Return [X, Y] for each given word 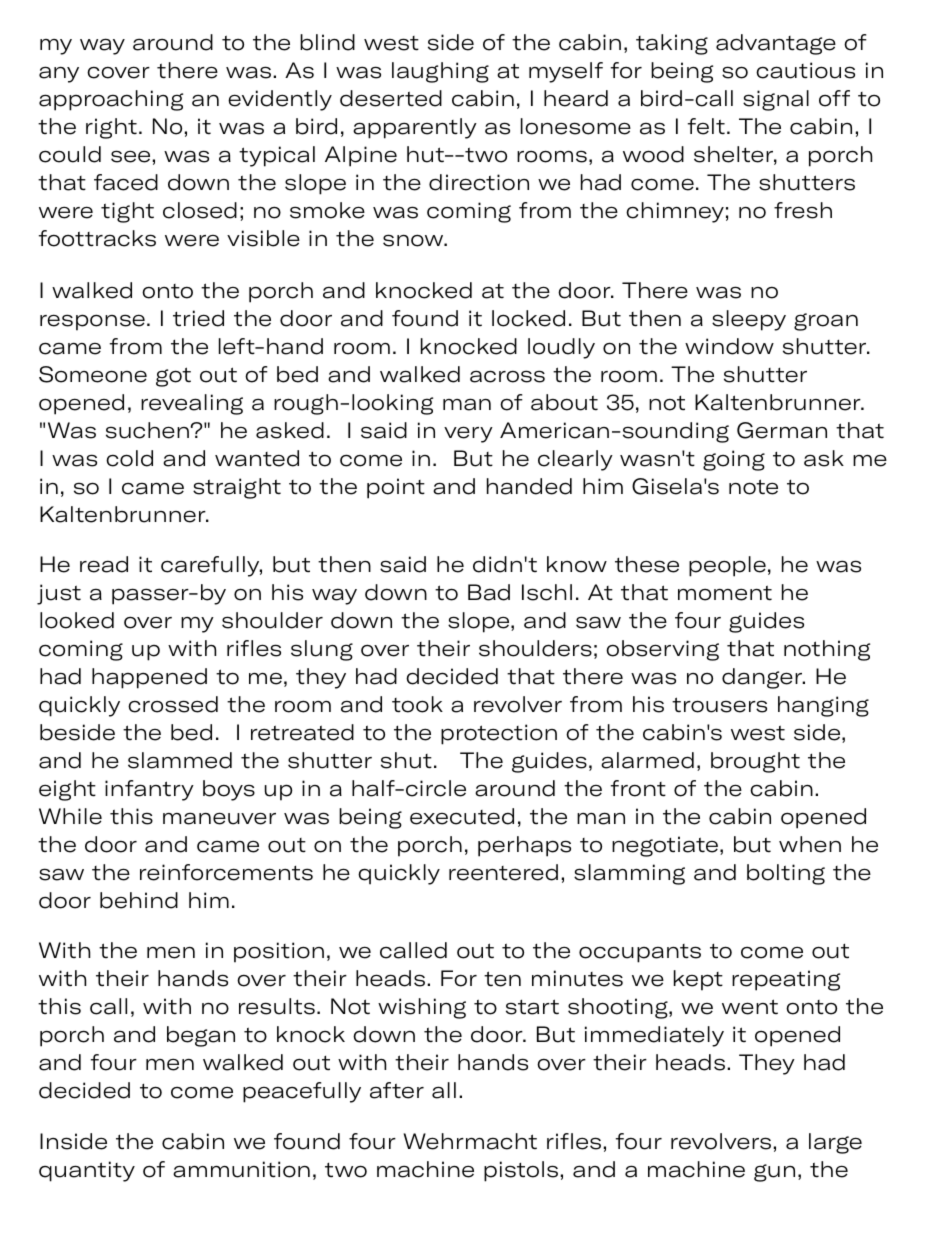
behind [139, 900]
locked [528, 318]
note [753, 487]
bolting [786, 874]
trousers [719, 705]
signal [776, 100]
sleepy [749, 320]
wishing [422, 1008]
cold [129, 458]
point [396, 488]
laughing [440, 72]
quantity [87, 1171]
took [417, 704]
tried [198, 318]
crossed [173, 704]
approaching [111, 100]
